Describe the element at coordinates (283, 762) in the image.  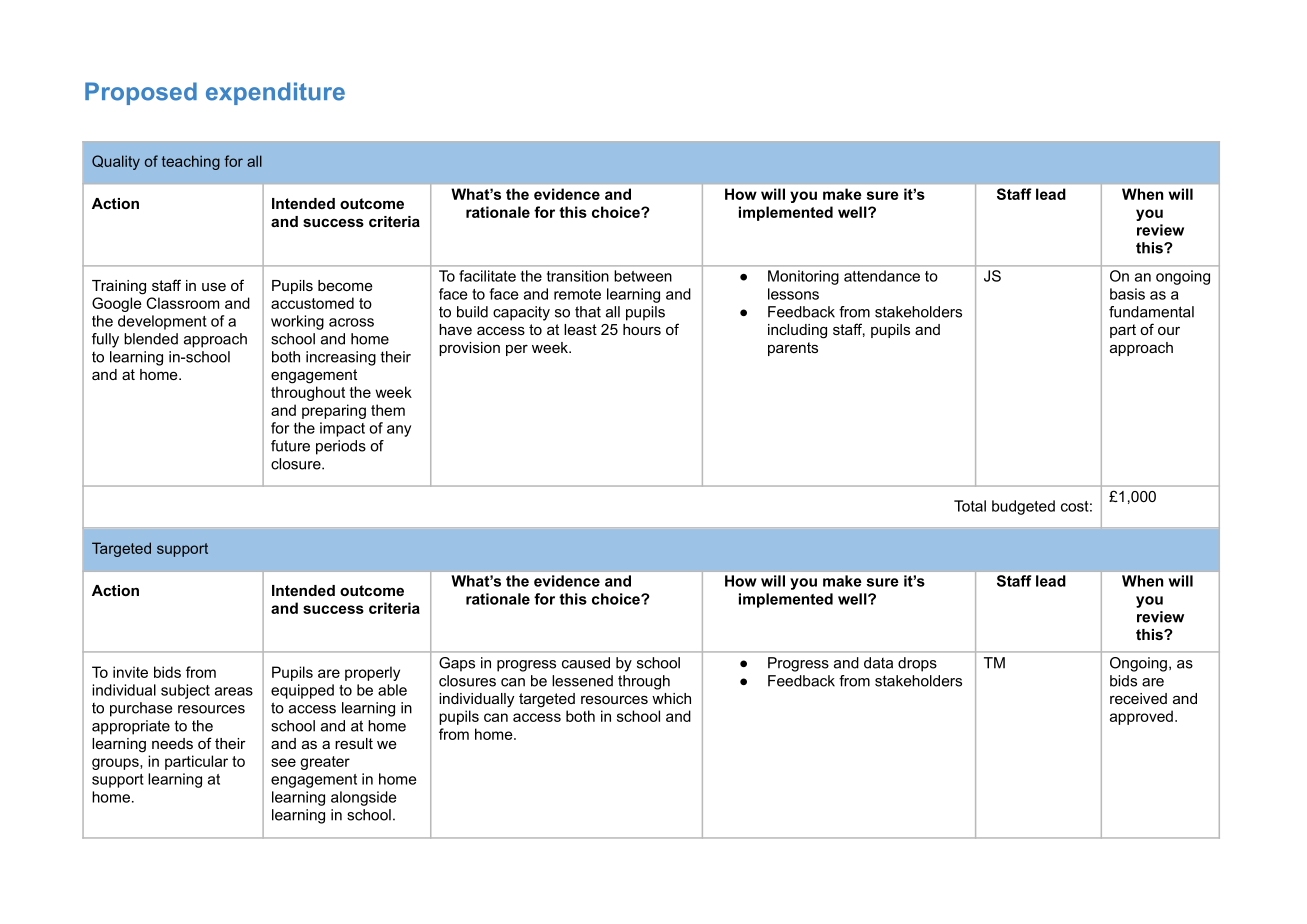
I see `see` at that location.
